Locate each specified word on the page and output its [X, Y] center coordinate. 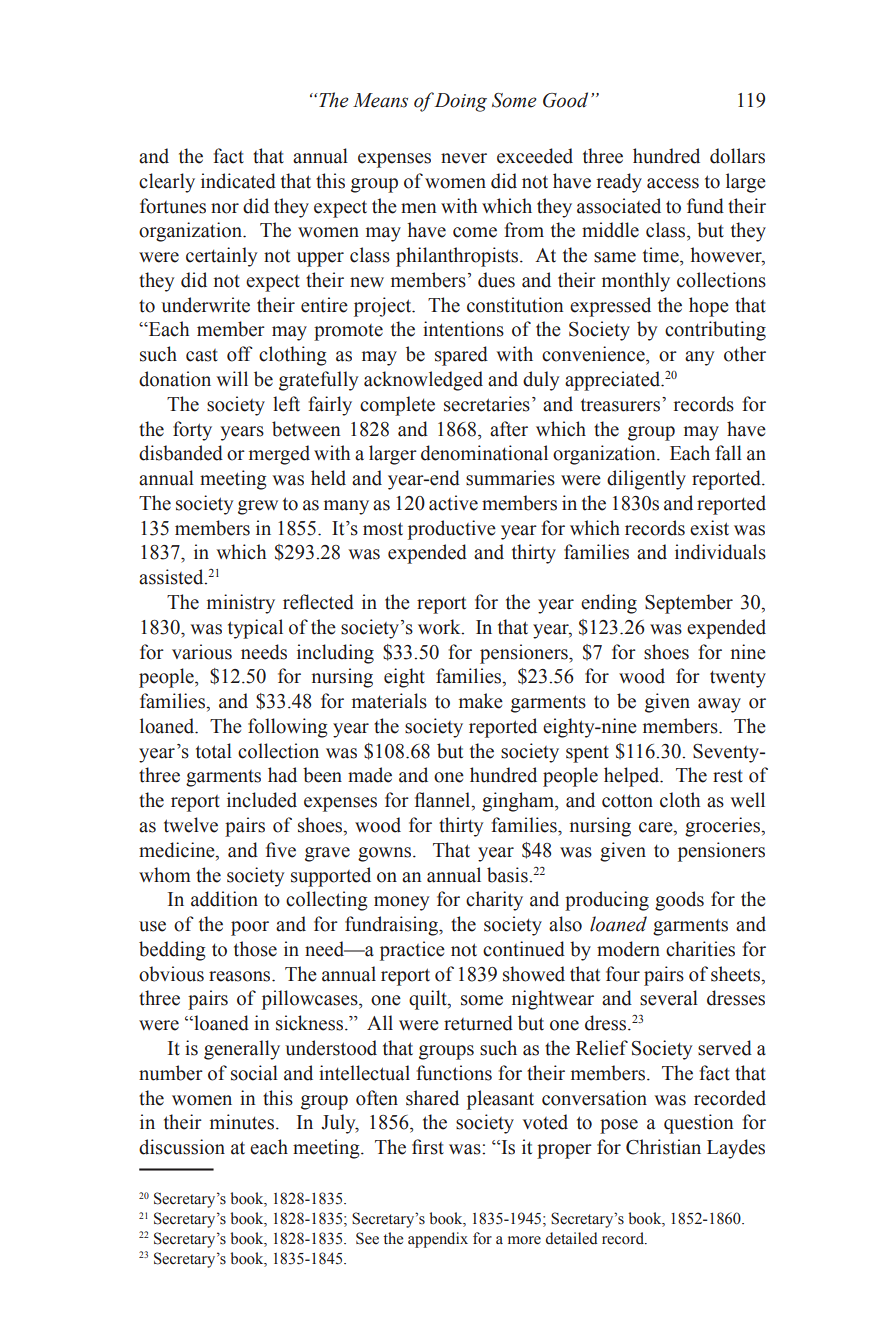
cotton [627, 801]
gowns [386, 854]
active [453, 503]
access [673, 183]
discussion [182, 1147]
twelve [191, 825]
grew [258, 507]
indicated [238, 181]
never [464, 158]
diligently [646, 480]
